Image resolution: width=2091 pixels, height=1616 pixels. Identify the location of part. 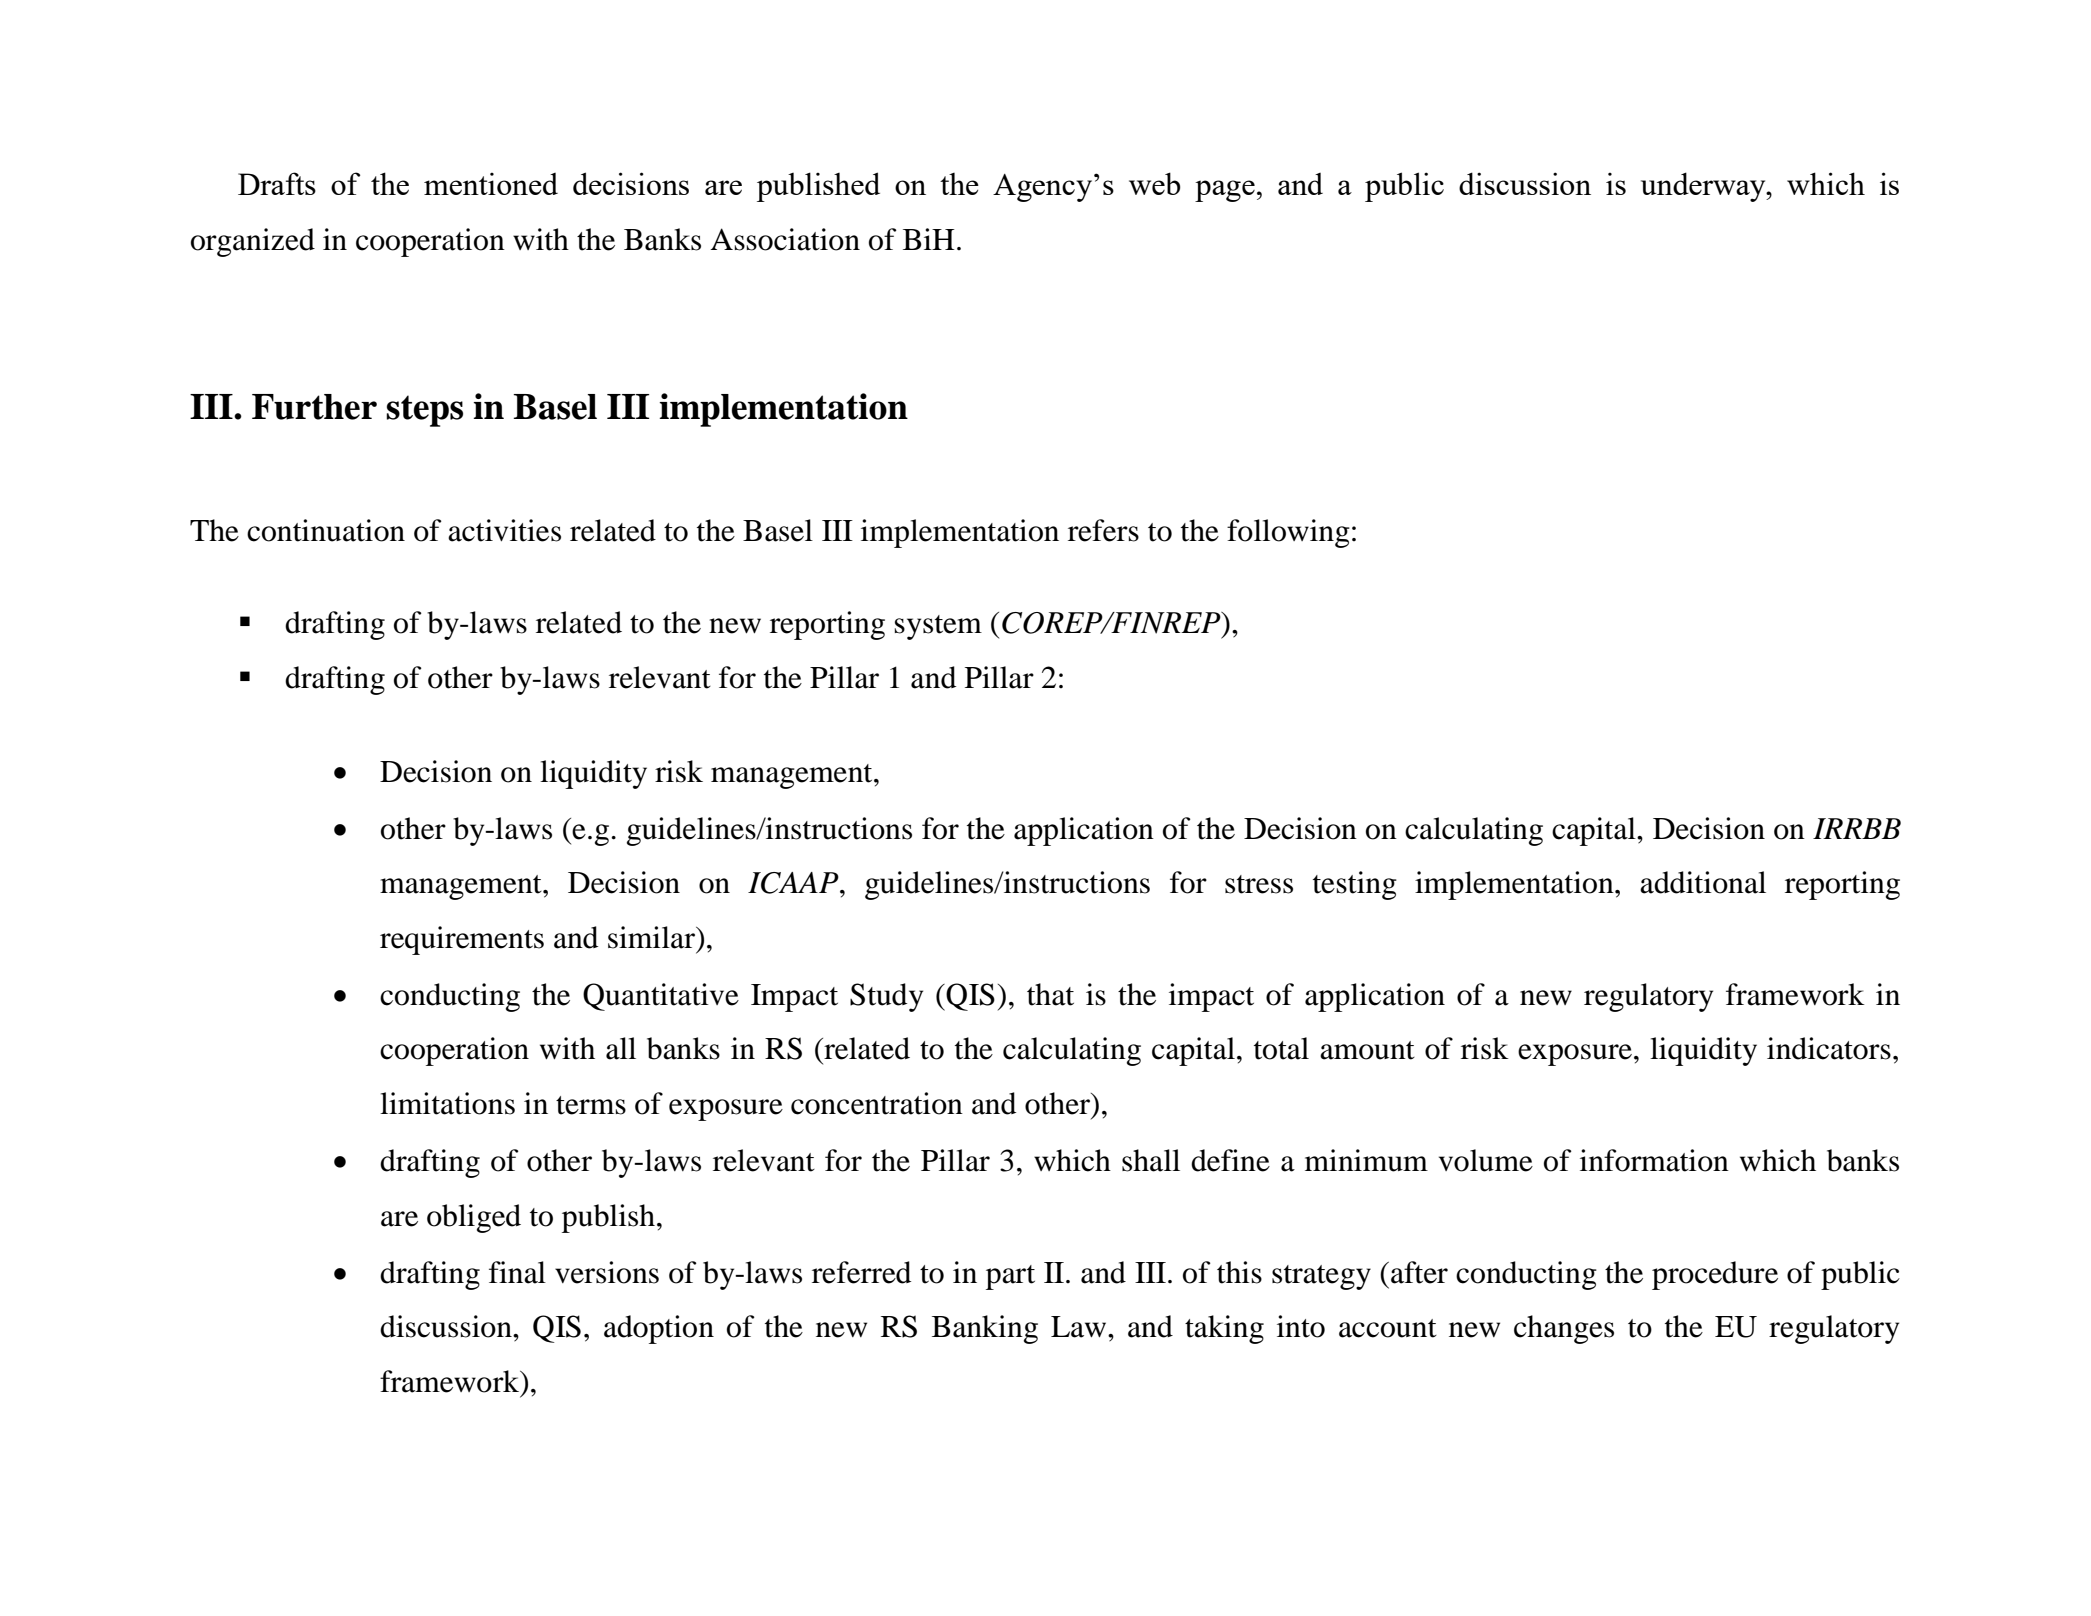
(1010, 1277).
